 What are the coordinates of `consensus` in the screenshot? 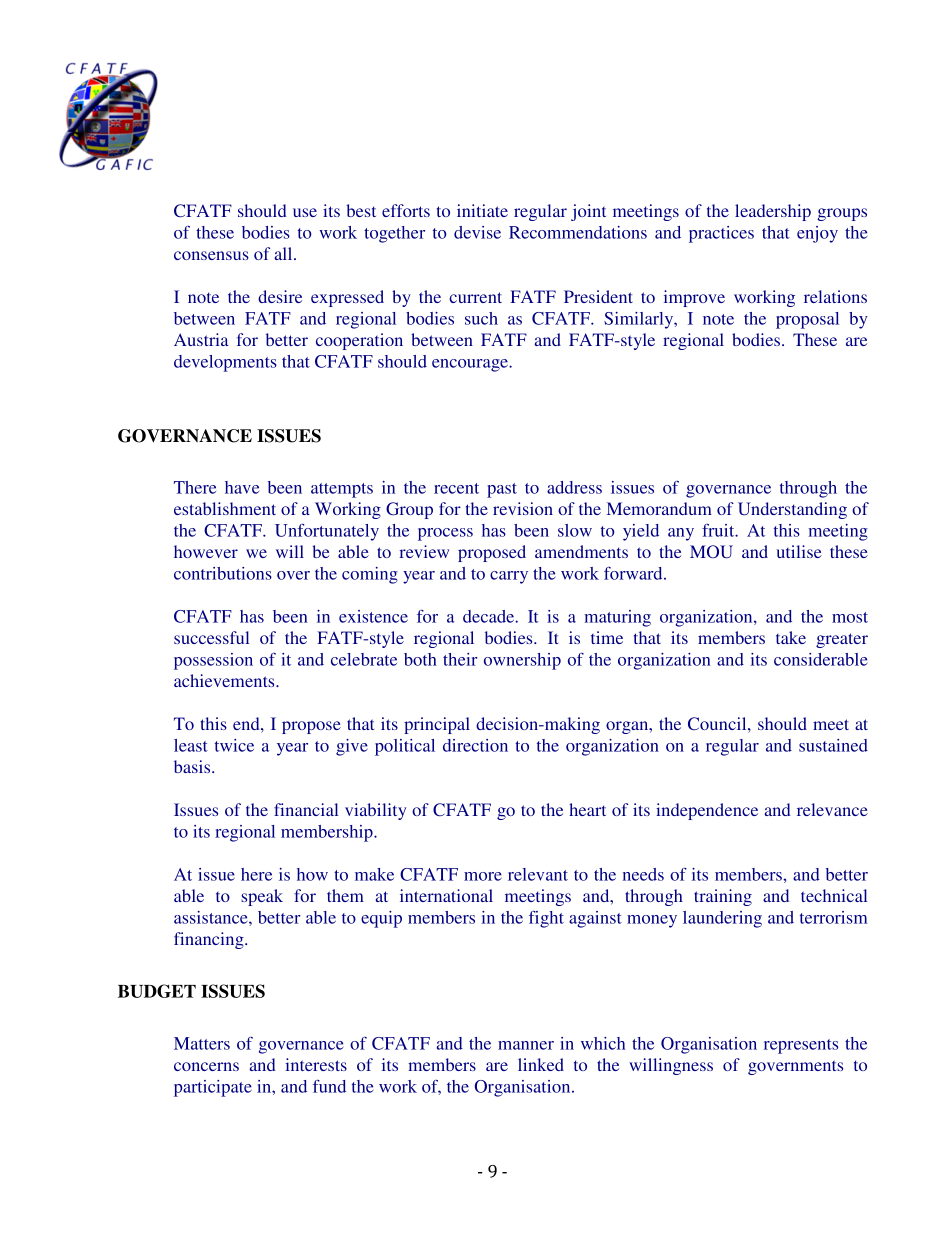 It's located at (211, 255).
